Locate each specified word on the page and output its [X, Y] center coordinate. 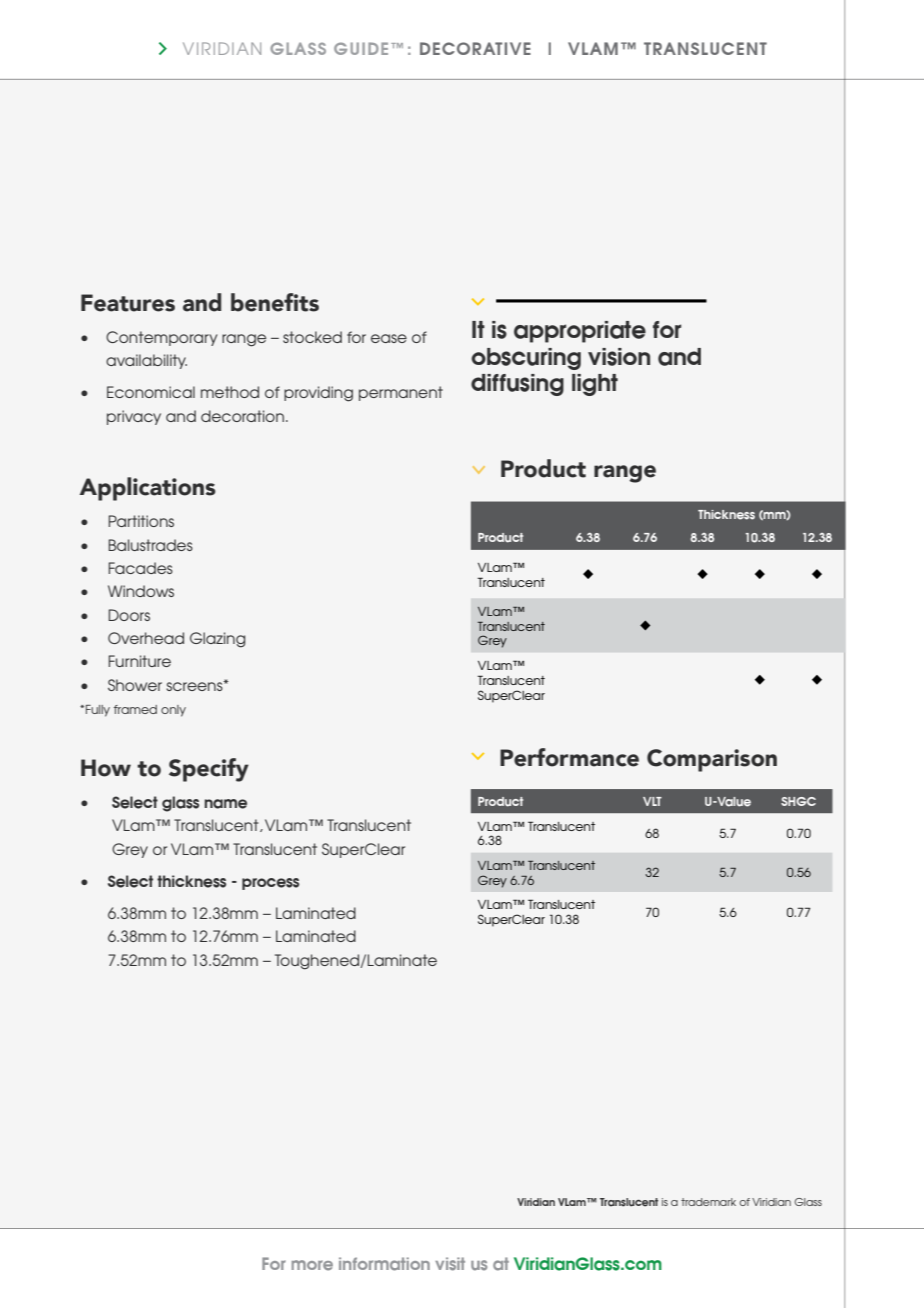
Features [128, 303]
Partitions [141, 521]
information [384, 1264]
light [595, 385]
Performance [569, 757]
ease [389, 338]
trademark [708, 1202]
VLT [652, 801]
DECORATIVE [475, 48]
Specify [209, 770]
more [312, 1265]
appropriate [580, 332]
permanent [401, 393]
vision [619, 357]
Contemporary [161, 338]
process [270, 884]
